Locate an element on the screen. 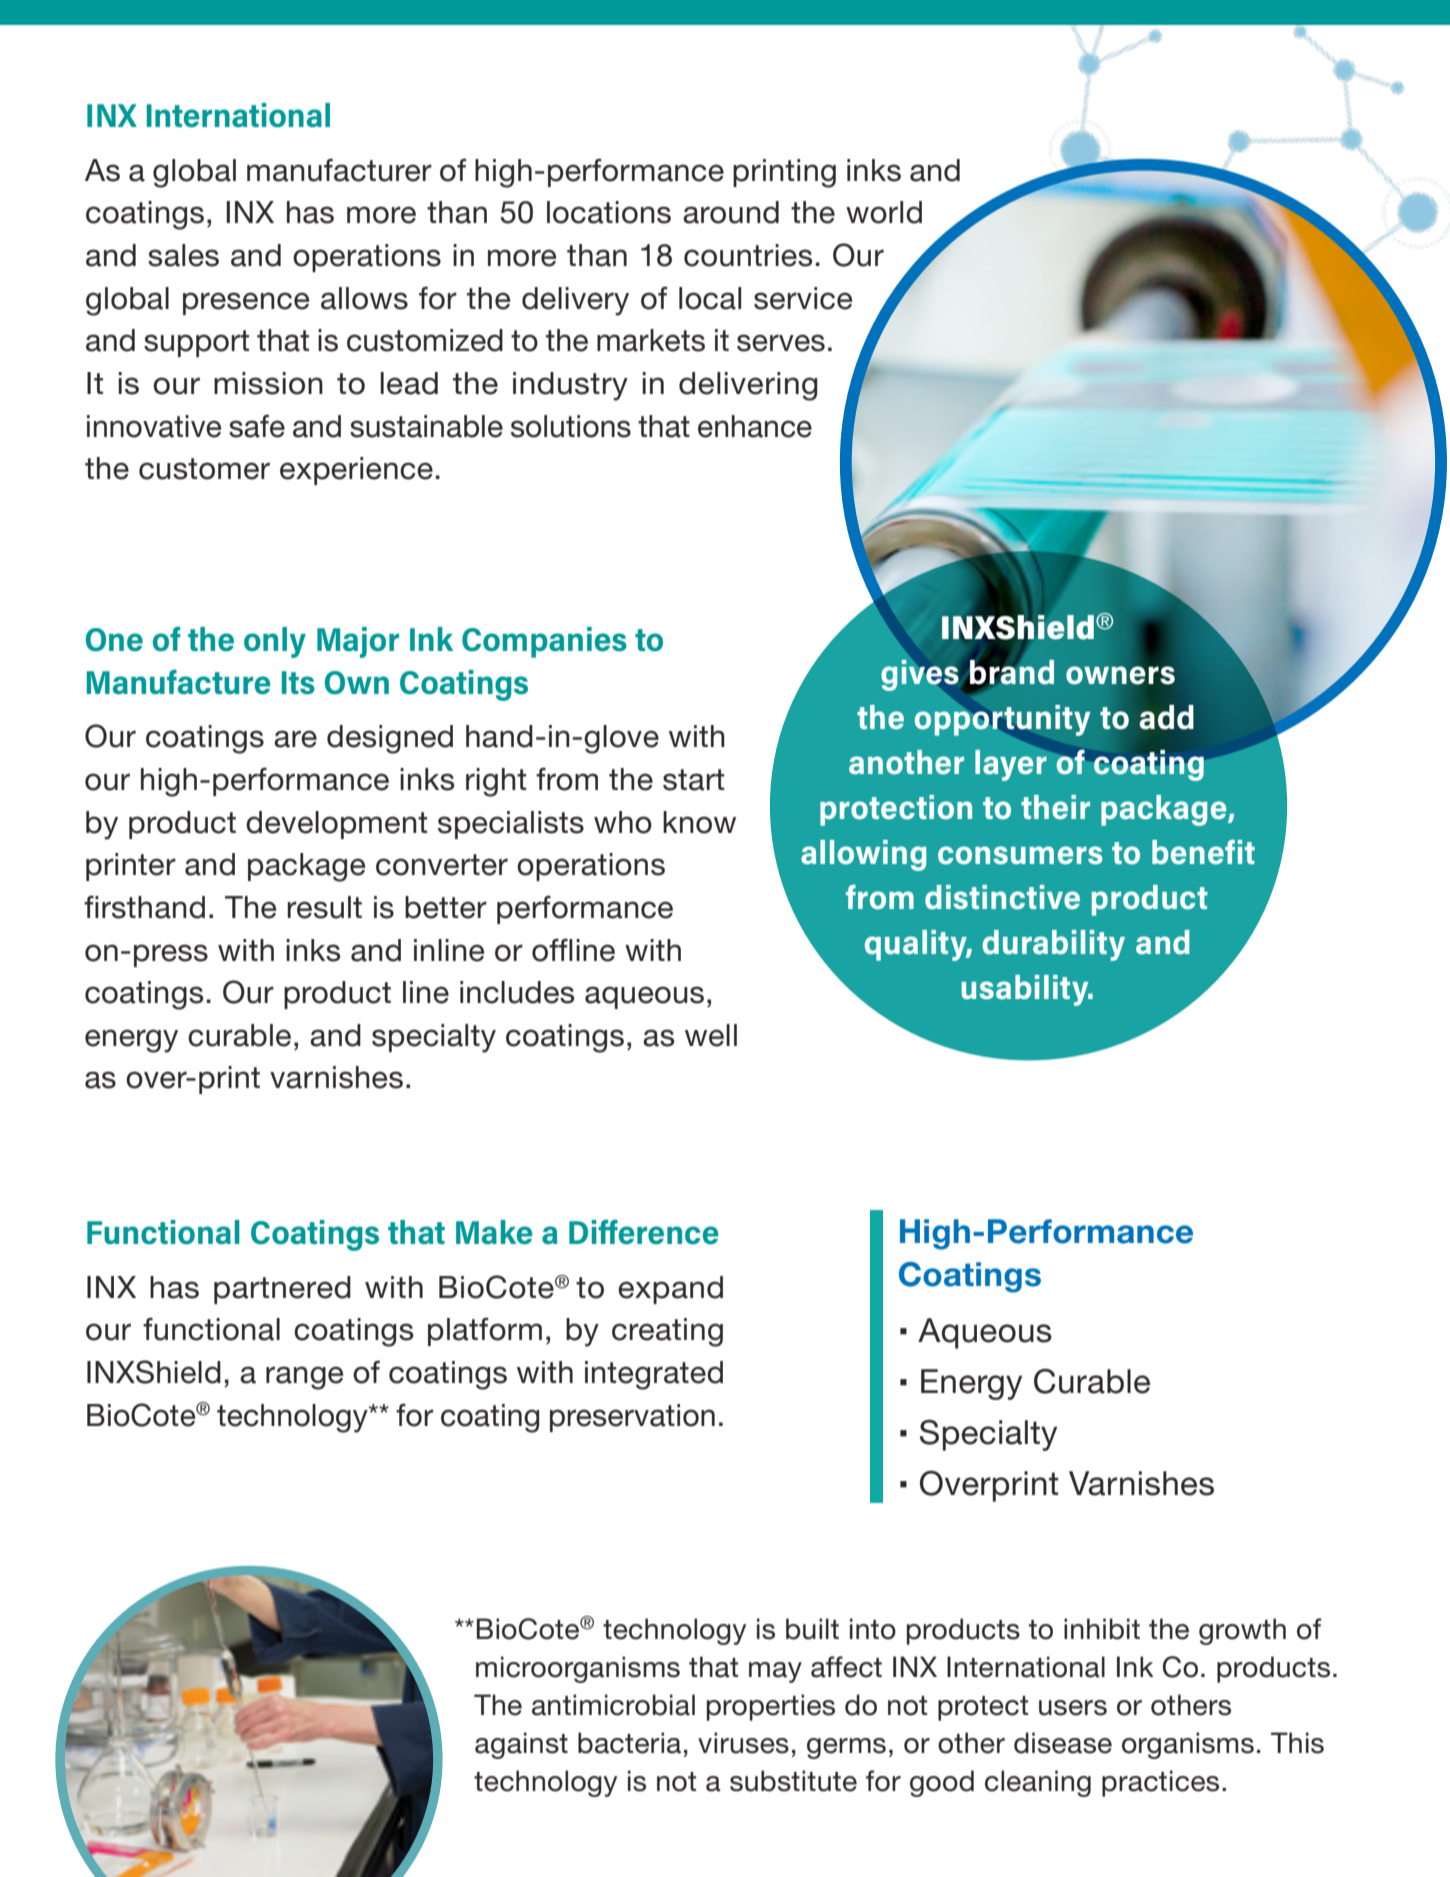  presence is located at coordinates (246, 303).
